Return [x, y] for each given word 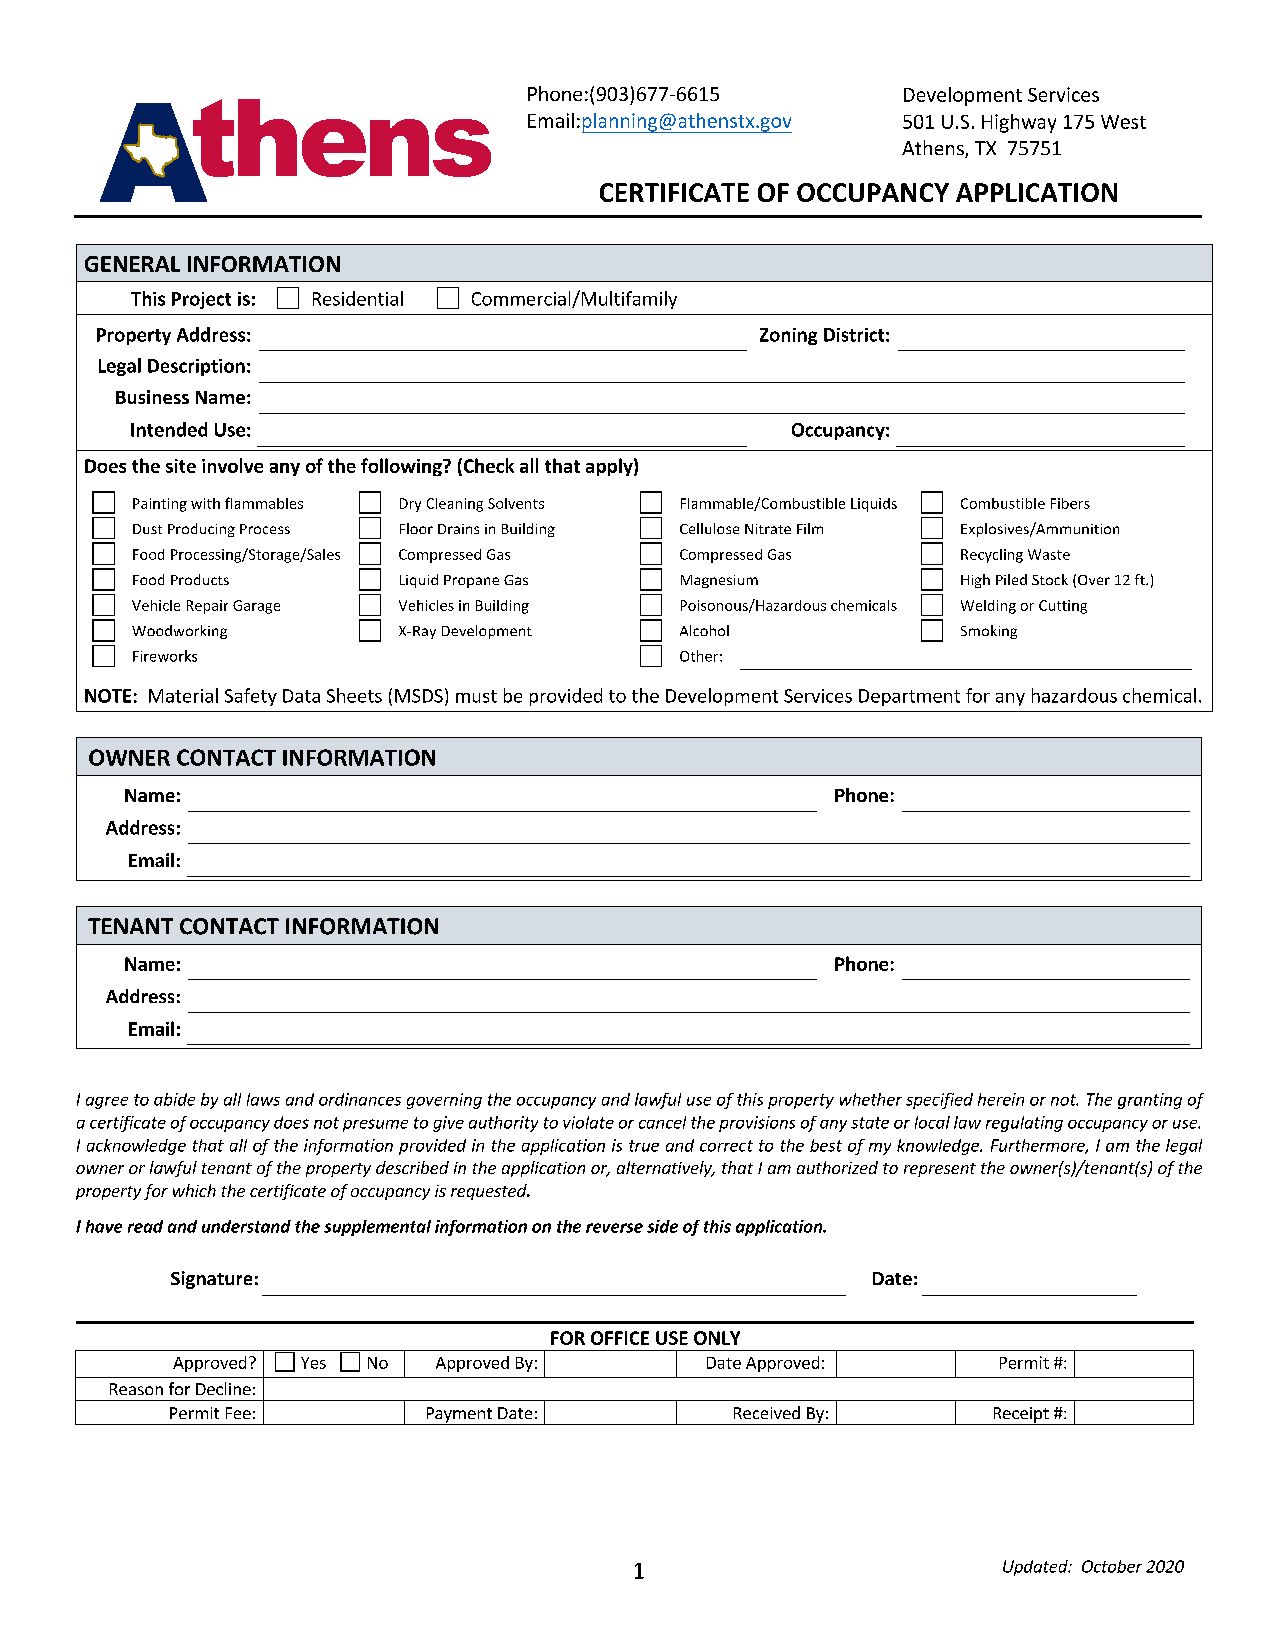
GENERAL [132, 264]
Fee [238, 1413]
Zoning [788, 336]
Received [767, 1412]
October [1112, 1566]
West [1123, 122]
